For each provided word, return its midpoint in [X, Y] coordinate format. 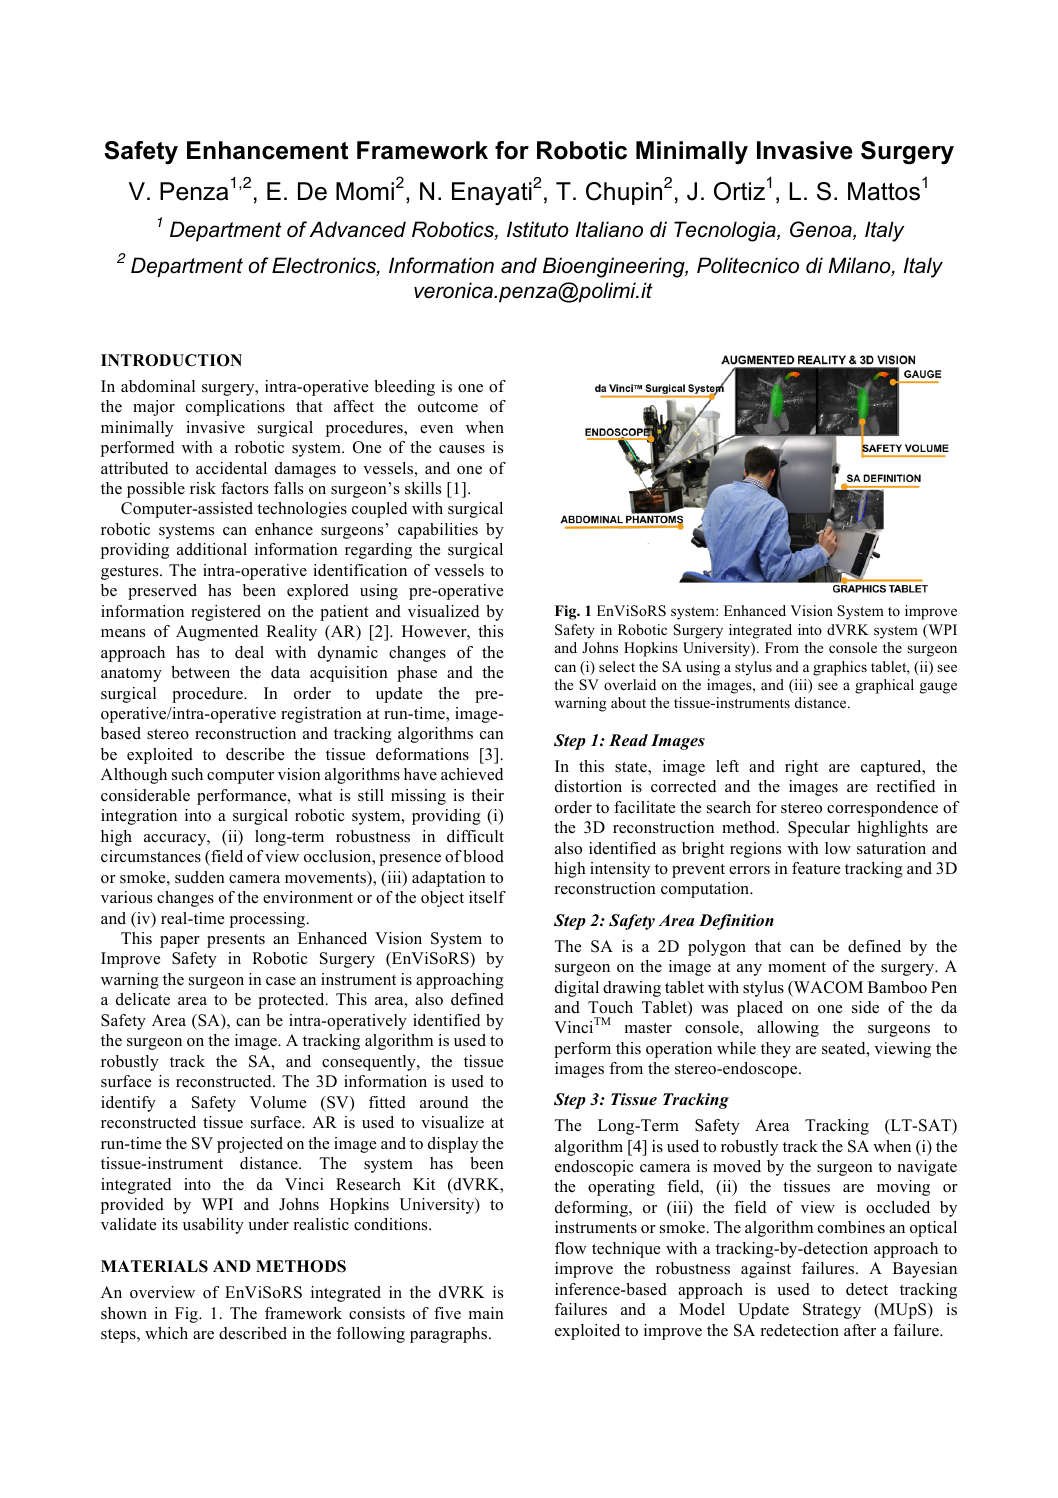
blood [483, 856]
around [444, 1102]
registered [226, 613]
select [617, 666]
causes [462, 449]
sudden [200, 877]
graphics [840, 668]
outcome [448, 407]
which [166, 1333]
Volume [278, 1102]
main [486, 1313]
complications [235, 408]
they [776, 1050]
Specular [819, 829]
